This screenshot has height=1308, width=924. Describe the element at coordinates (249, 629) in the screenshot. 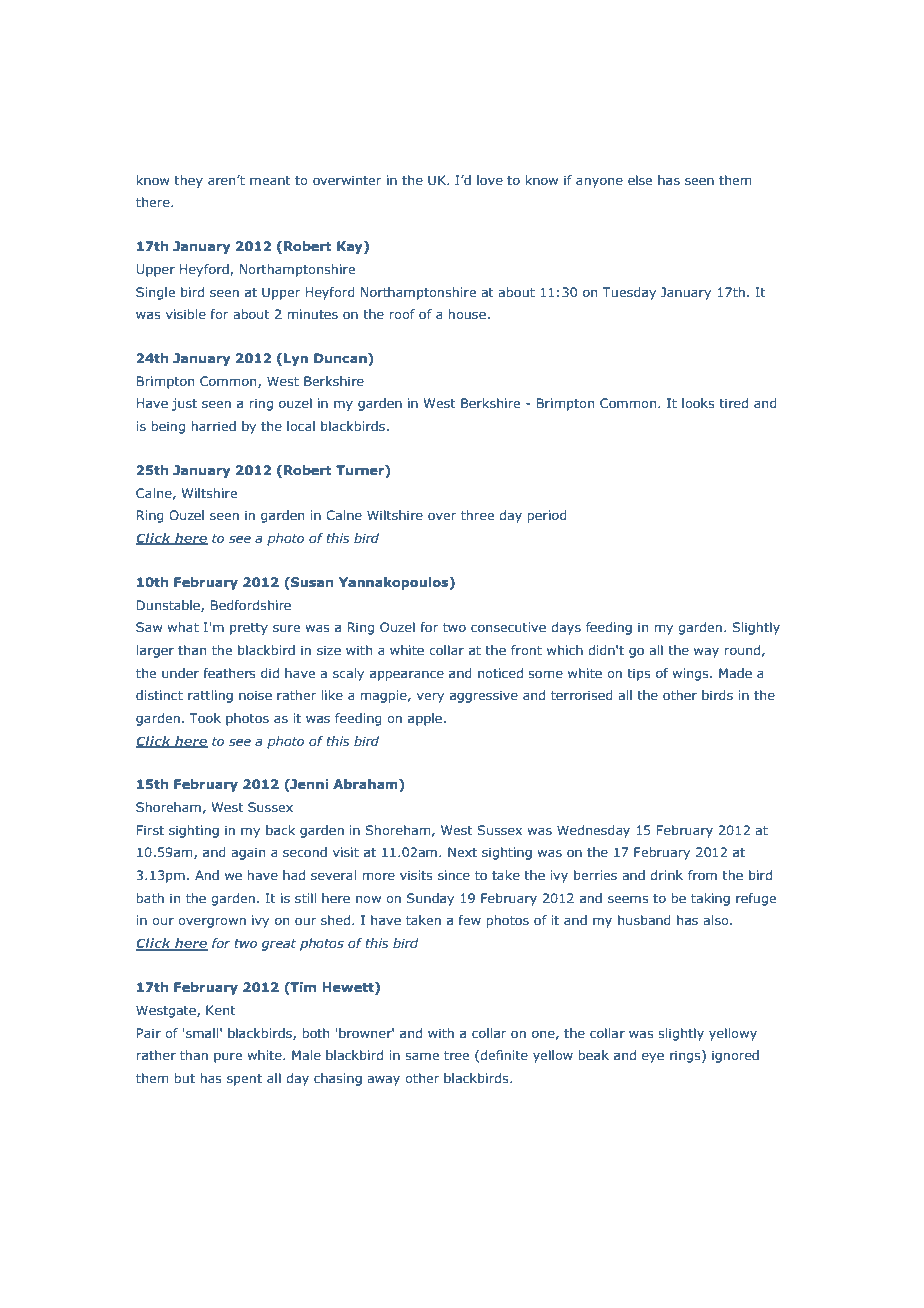

I see `pretty` at that location.
